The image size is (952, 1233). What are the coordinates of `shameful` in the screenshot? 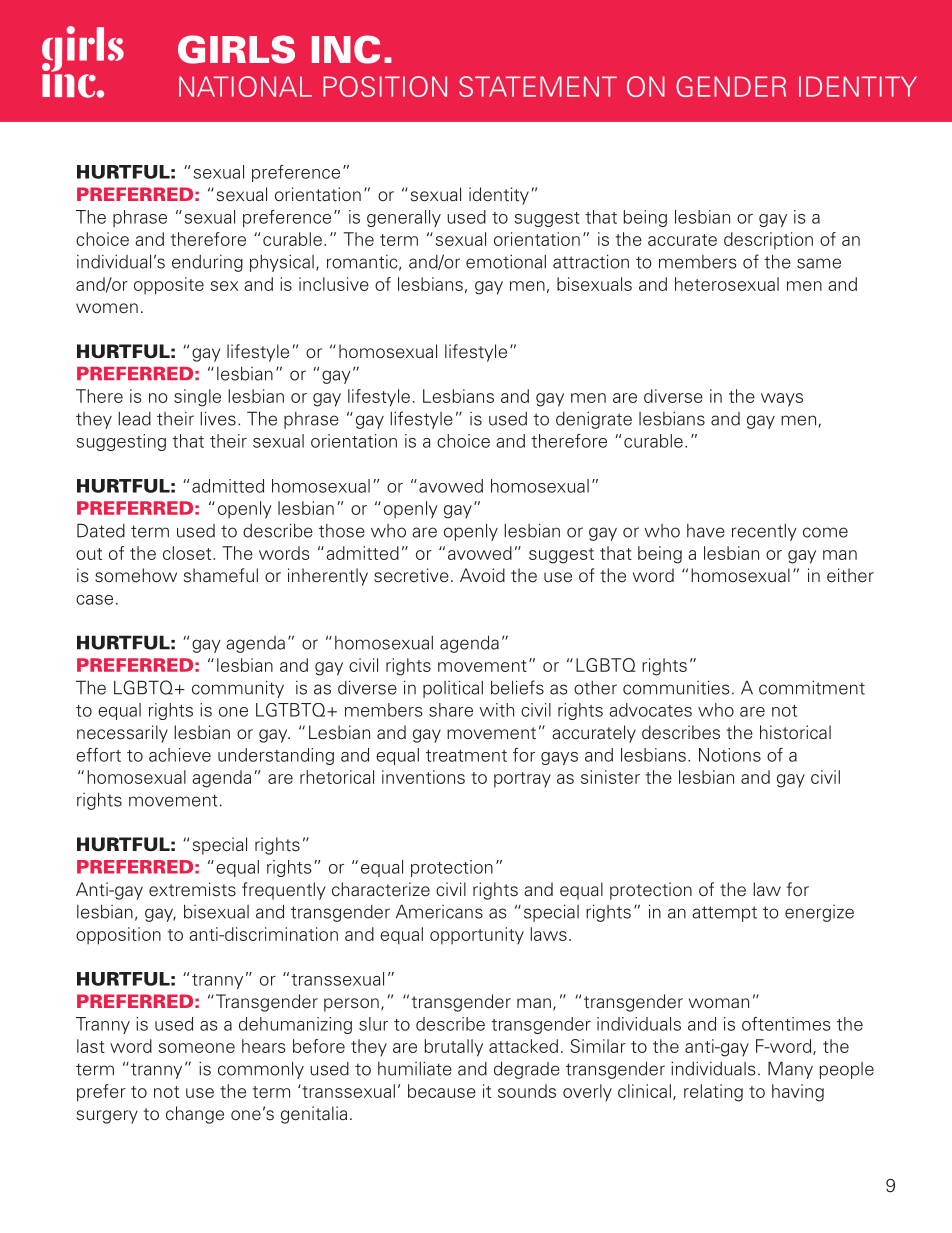 It's located at (221, 575).
